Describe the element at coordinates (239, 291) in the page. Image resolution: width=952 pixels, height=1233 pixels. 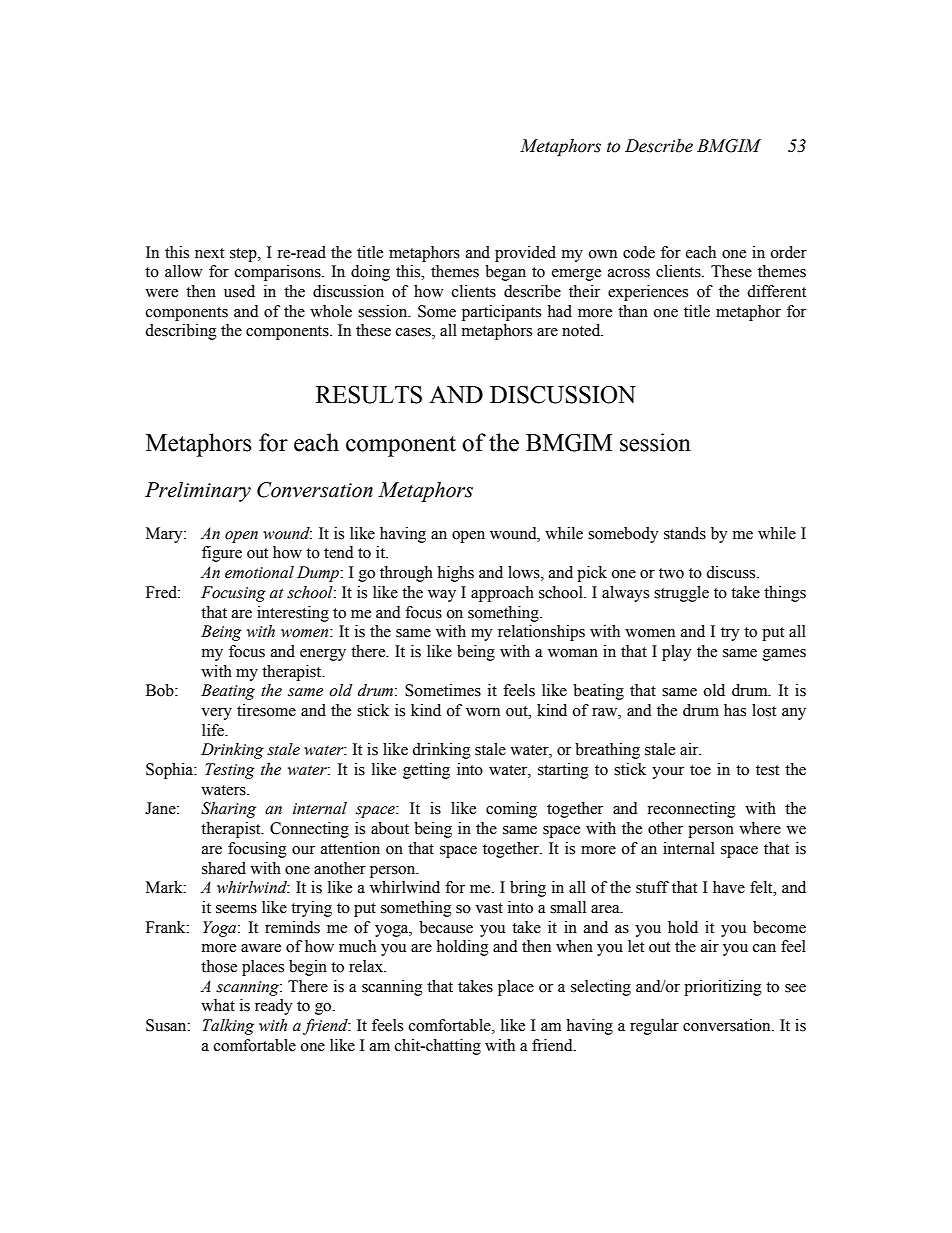
I see `used` at that location.
